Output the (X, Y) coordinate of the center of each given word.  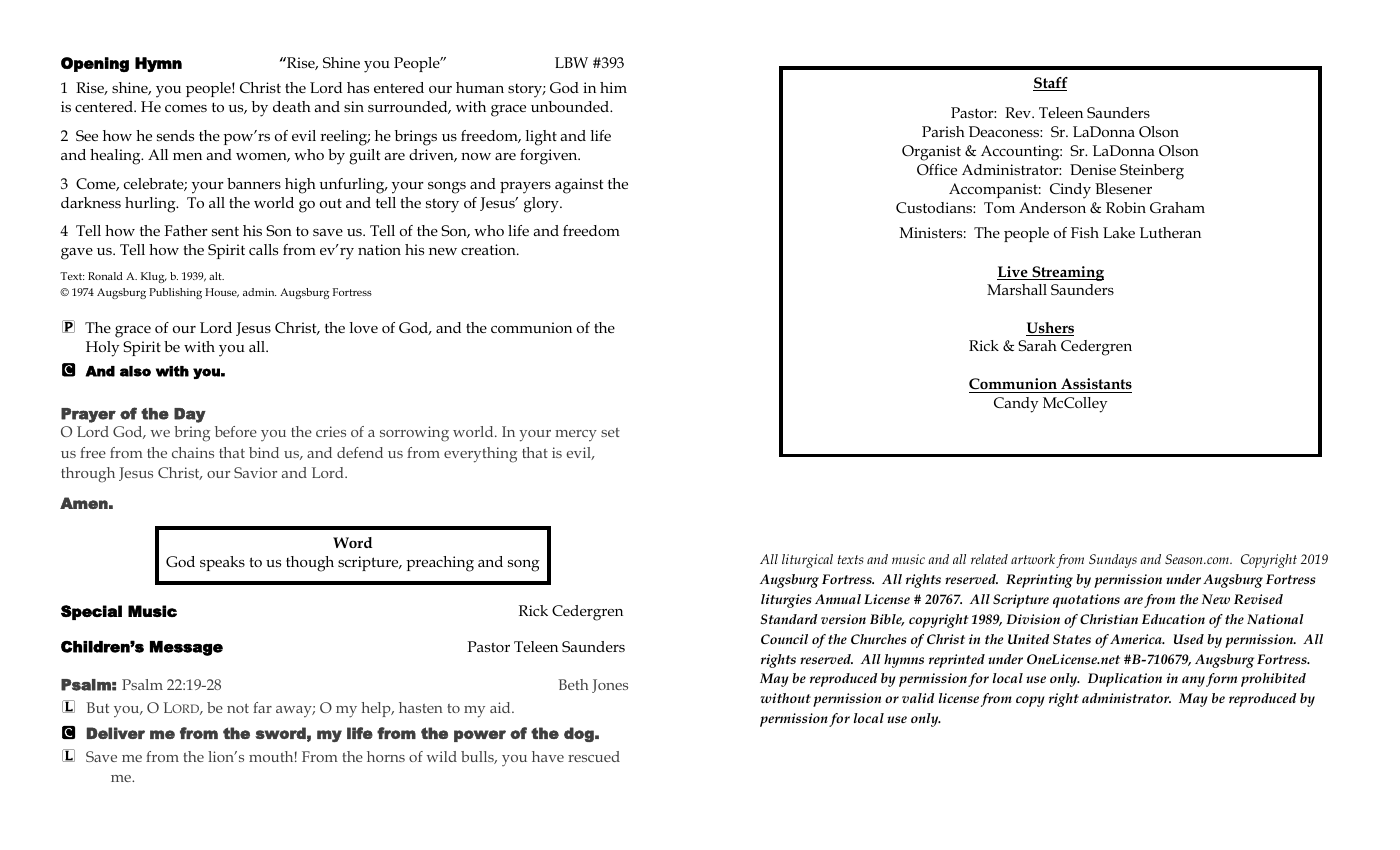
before (236, 431)
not (238, 708)
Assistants (1096, 383)
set (610, 432)
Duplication (1125, 680)
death (292, 106)
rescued (594, 756)
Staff (1050, 84)
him (613, 87)
